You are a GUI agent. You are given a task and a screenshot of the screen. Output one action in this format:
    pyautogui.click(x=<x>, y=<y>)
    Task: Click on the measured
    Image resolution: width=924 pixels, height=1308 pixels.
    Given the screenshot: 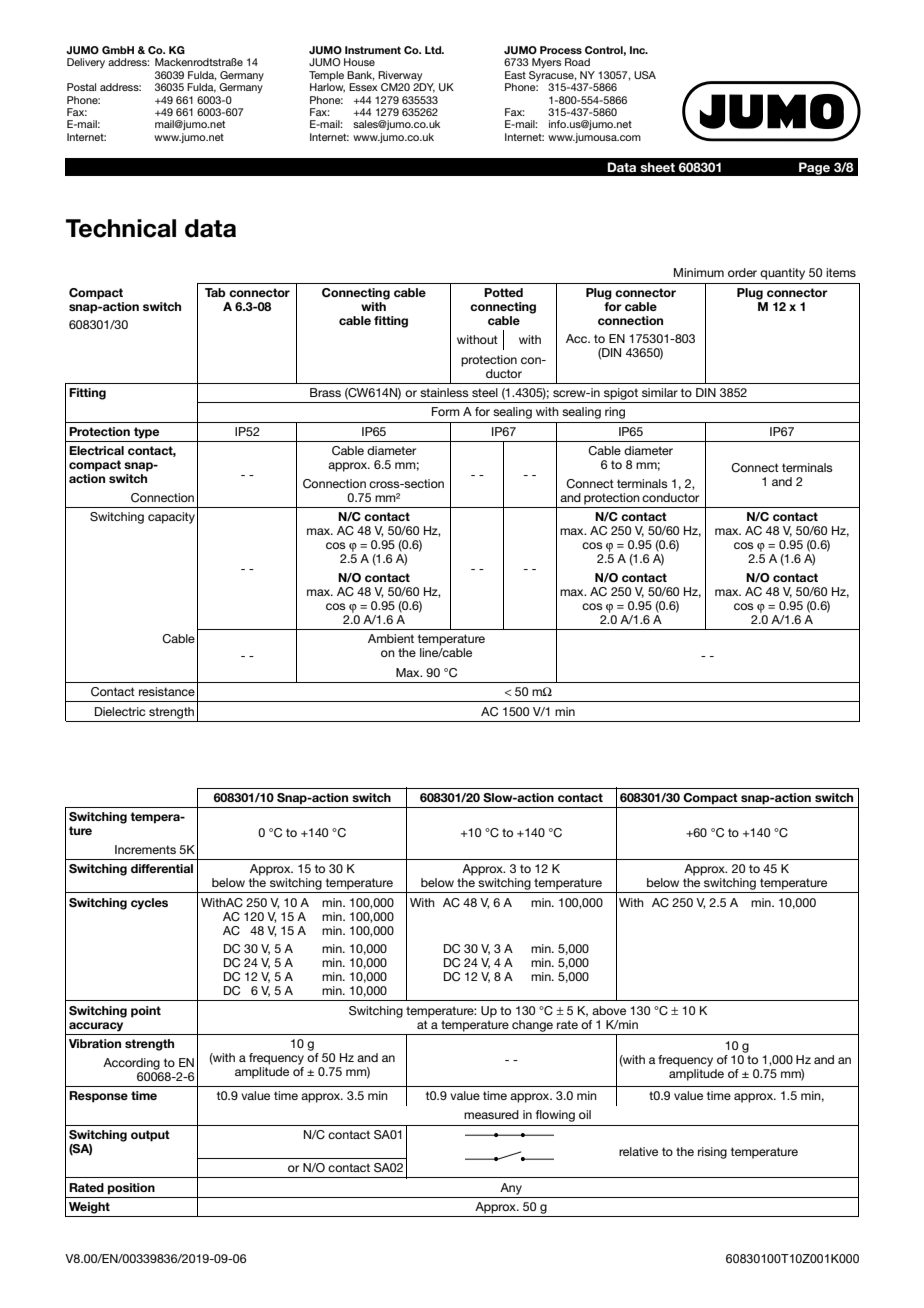 What is the action you would take?
    pyautogui.click(x=491, y=1114)
